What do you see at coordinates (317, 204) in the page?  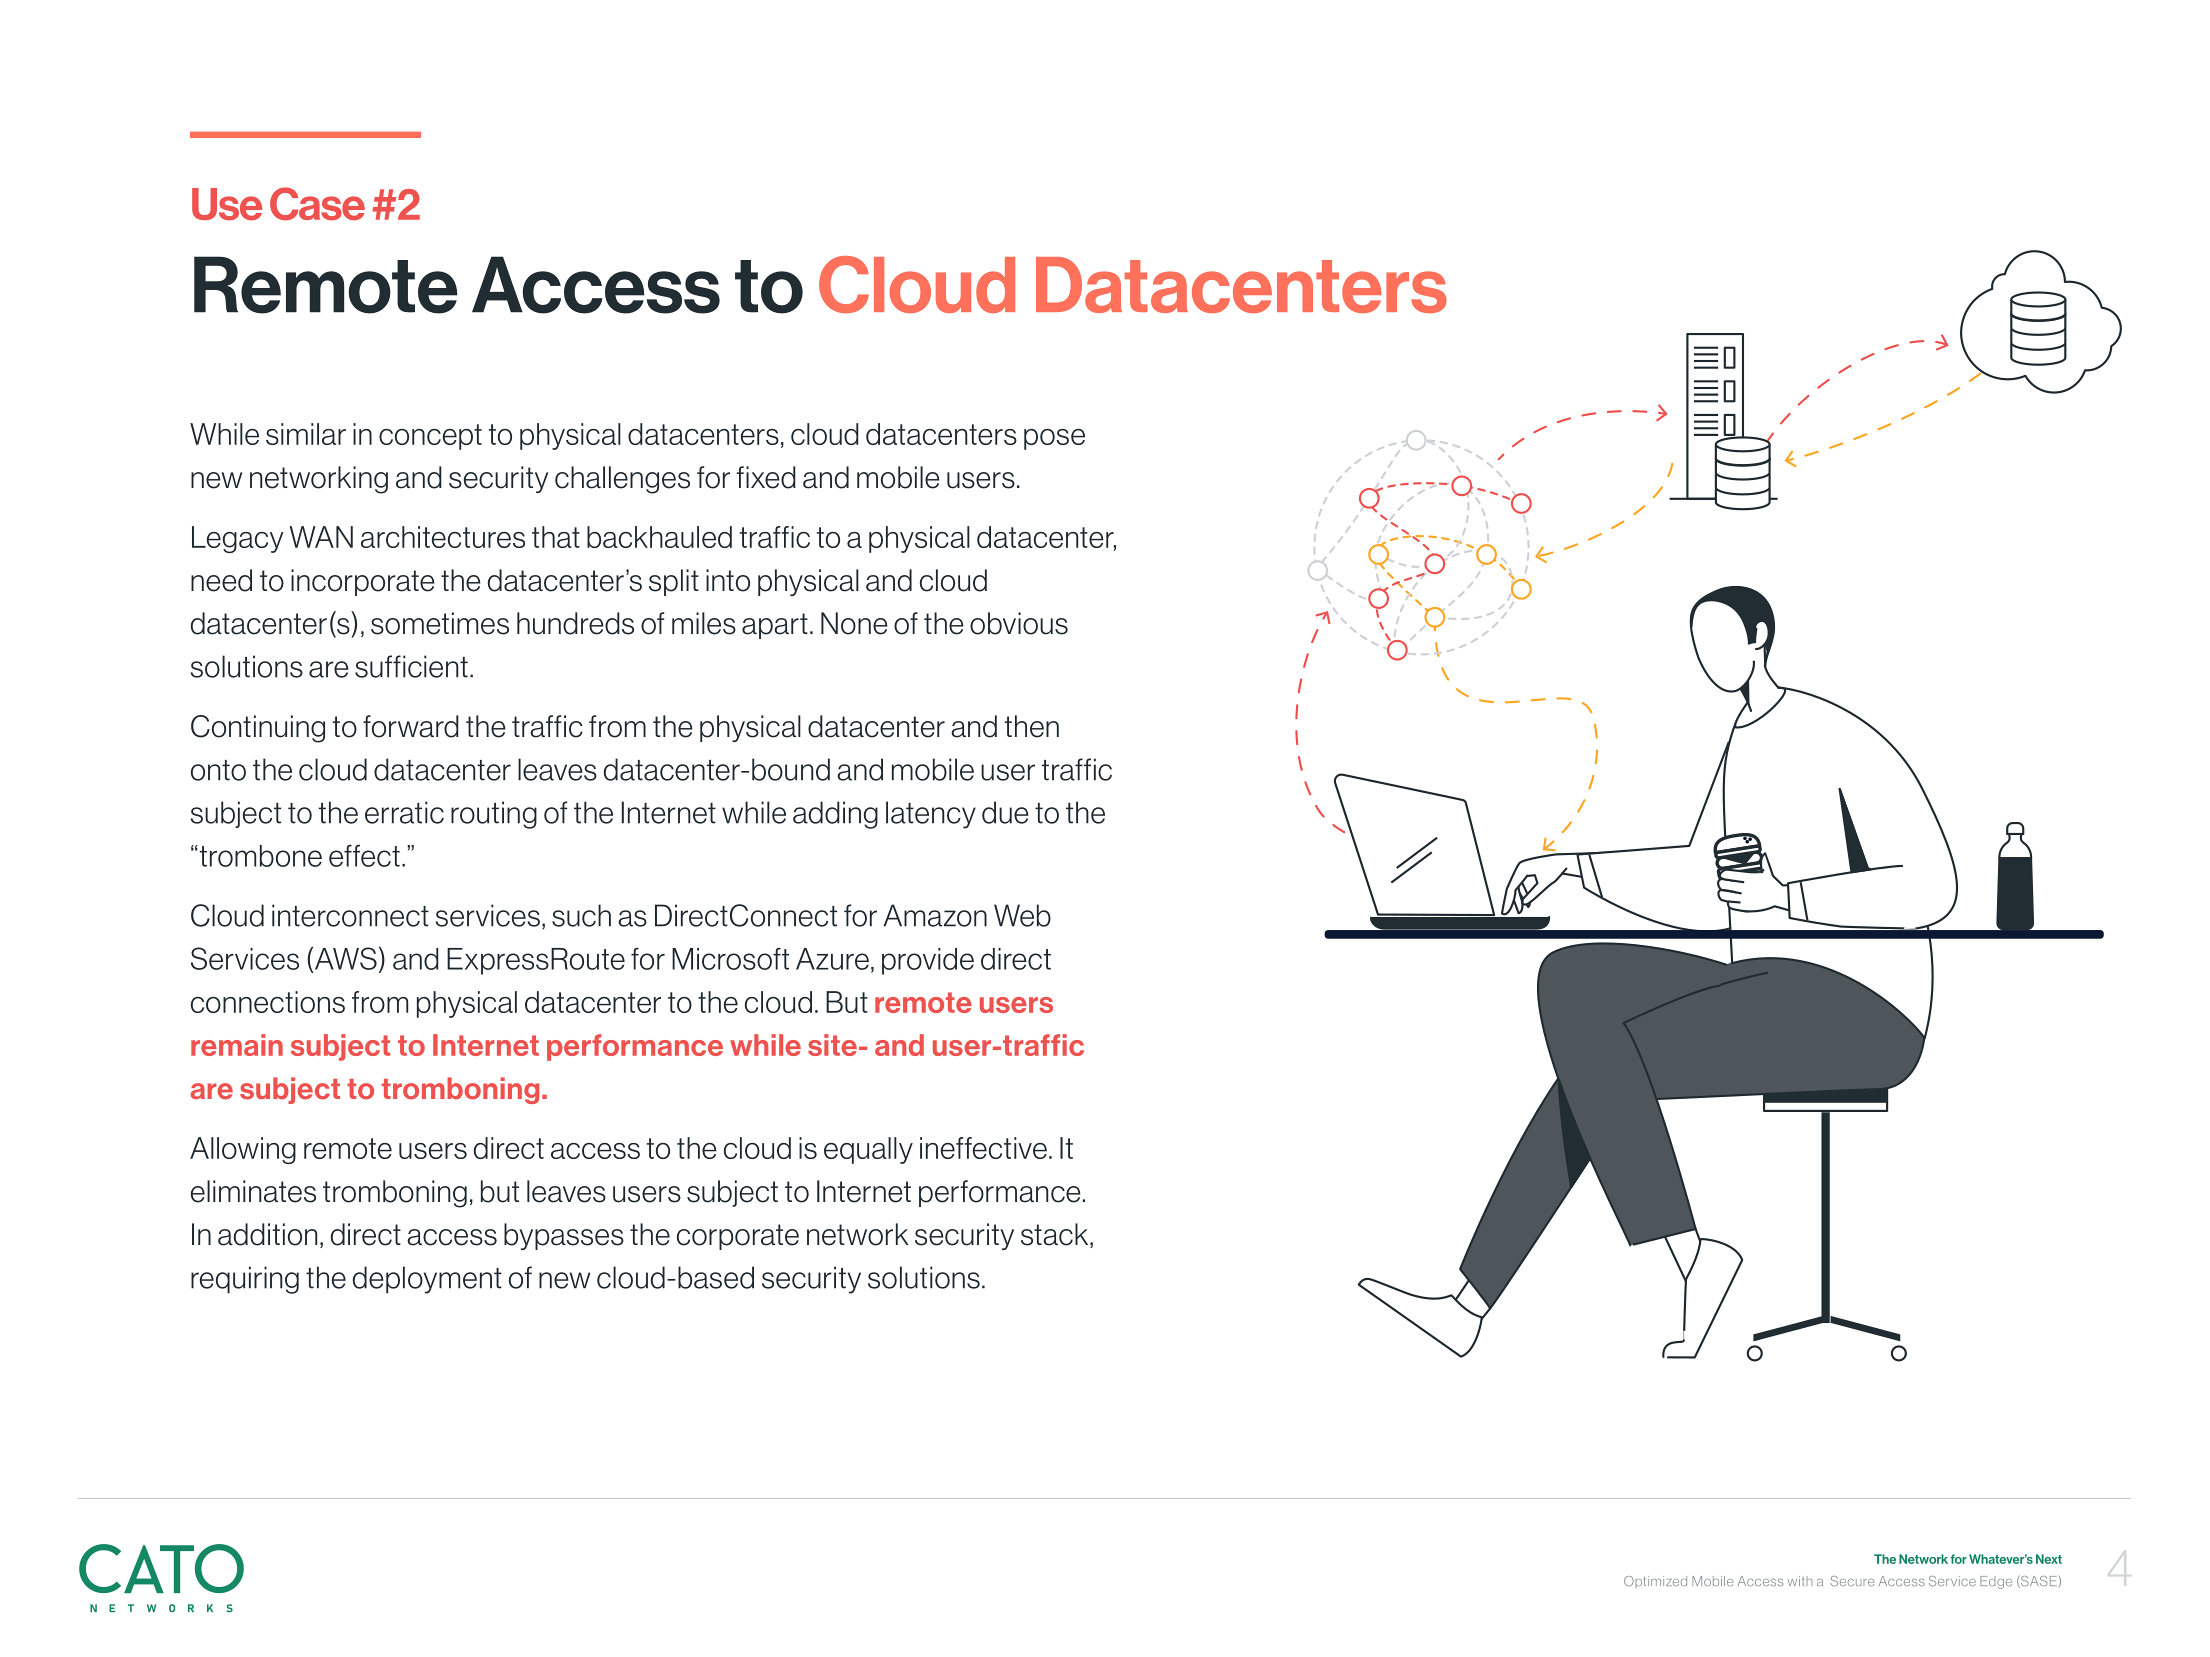 I see `Case` at bounding box center [317, 204].
